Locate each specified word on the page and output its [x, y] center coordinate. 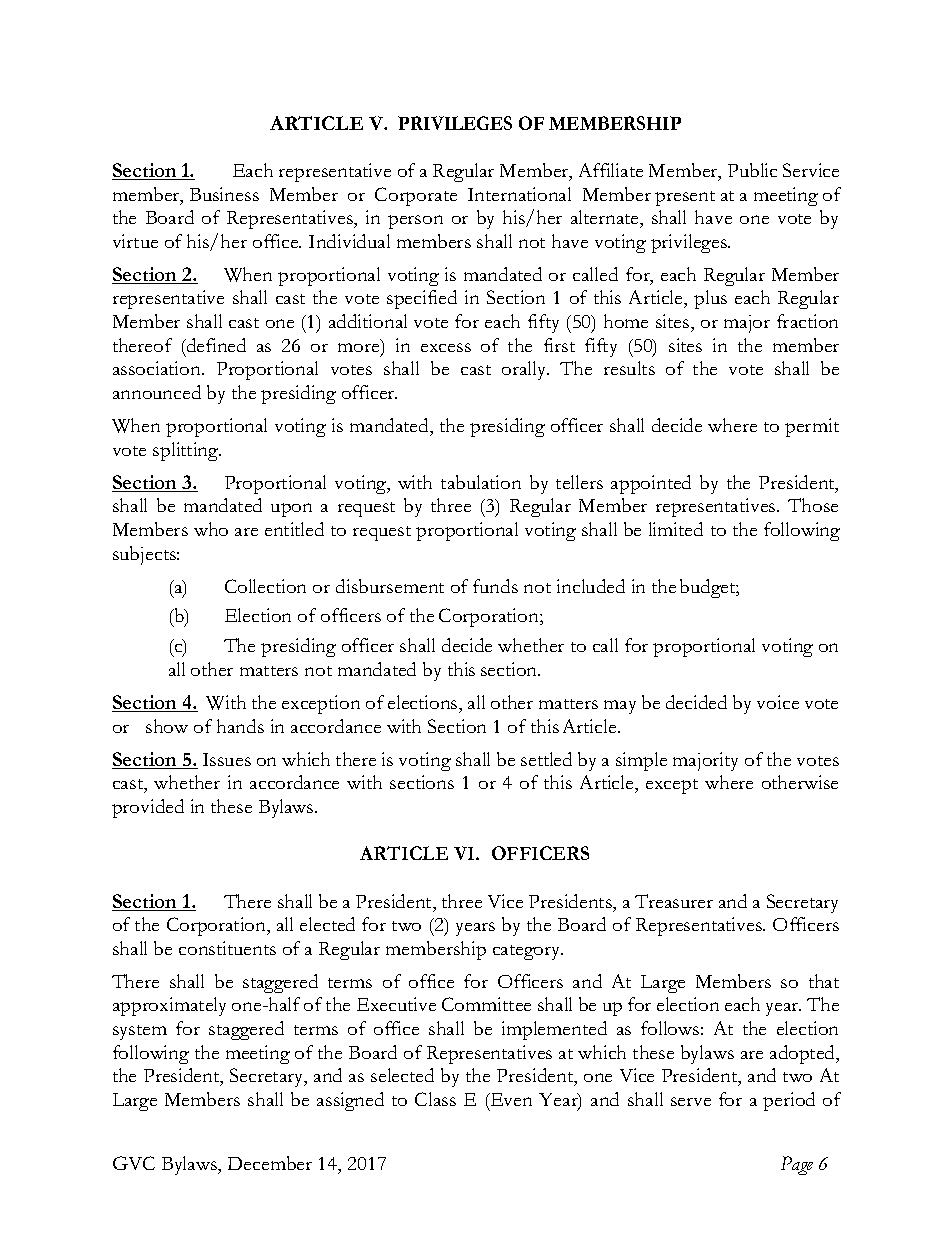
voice [778, 702]
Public [752, 170]
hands [240, 726]
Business [224, 194]
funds [495, 586]
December [270, 1163]
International [519, 194]
